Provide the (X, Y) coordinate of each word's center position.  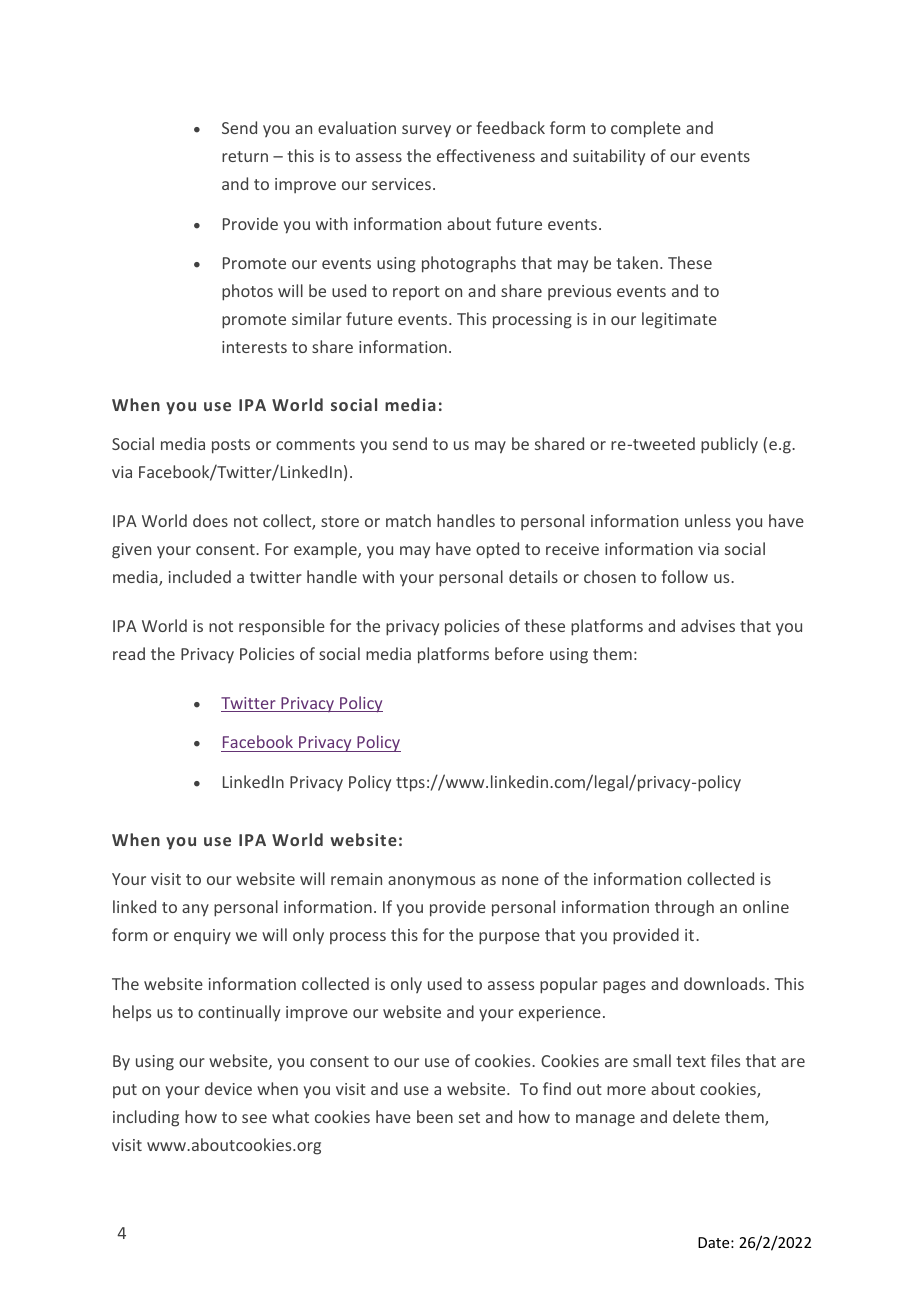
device (228, 1088)
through (684, 908)
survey (426, 131)
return (245, 156)
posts (231, 446)
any (195, 910)
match (408, 520)
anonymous (431, 882)
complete (646, 129)
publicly (729, 445)
